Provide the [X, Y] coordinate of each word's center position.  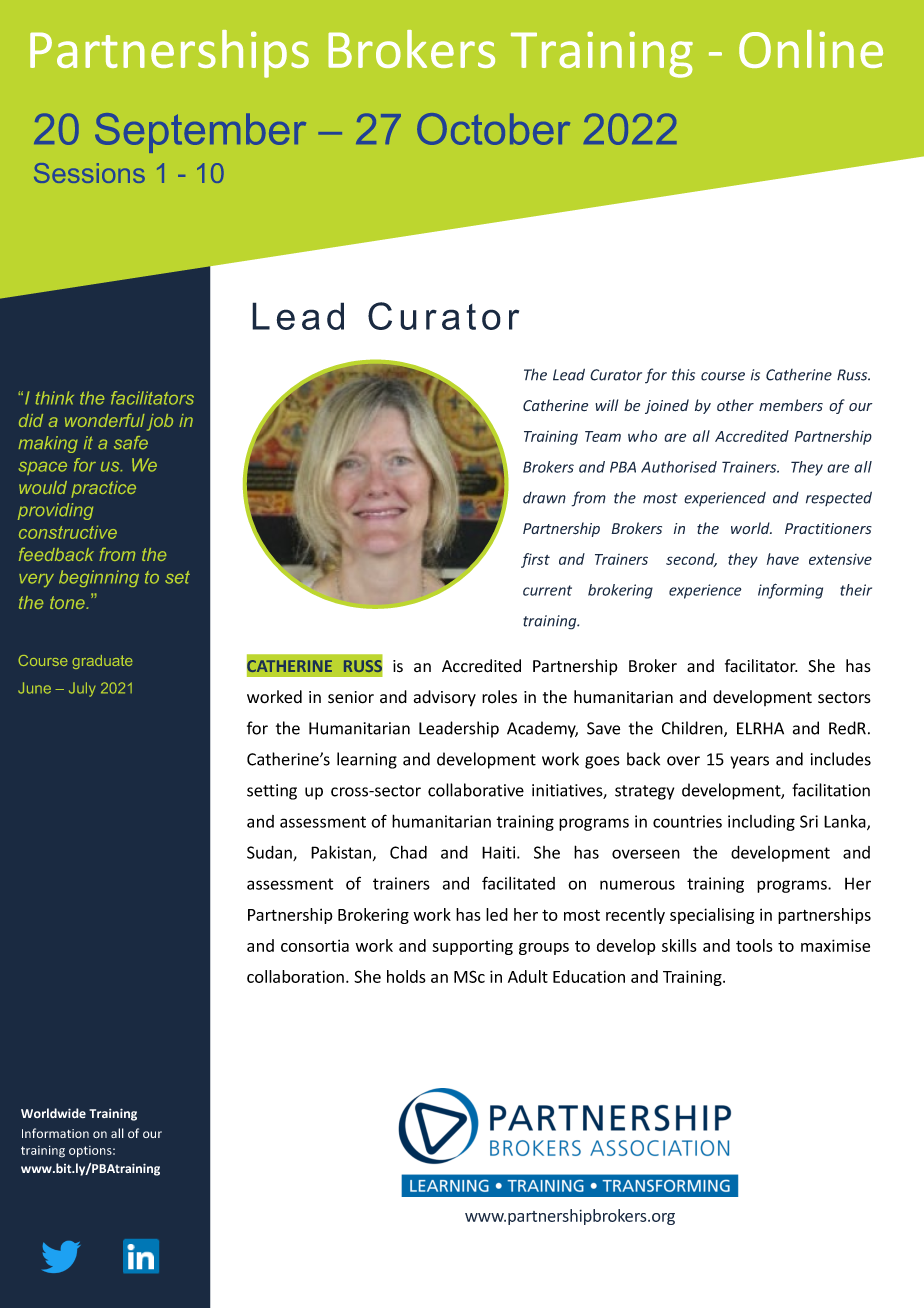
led [497, 914]
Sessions [89, 173]
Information [55, 1133]
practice [103, 489]
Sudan [270, 853]
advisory [445, 698]
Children [693, 729]
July [82, 689]
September [200, 133]
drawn [544, 498]
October [493, 129]
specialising [712, 916]
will [607, 405]
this [683, 374]
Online [811, 49]
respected [839, 498]
